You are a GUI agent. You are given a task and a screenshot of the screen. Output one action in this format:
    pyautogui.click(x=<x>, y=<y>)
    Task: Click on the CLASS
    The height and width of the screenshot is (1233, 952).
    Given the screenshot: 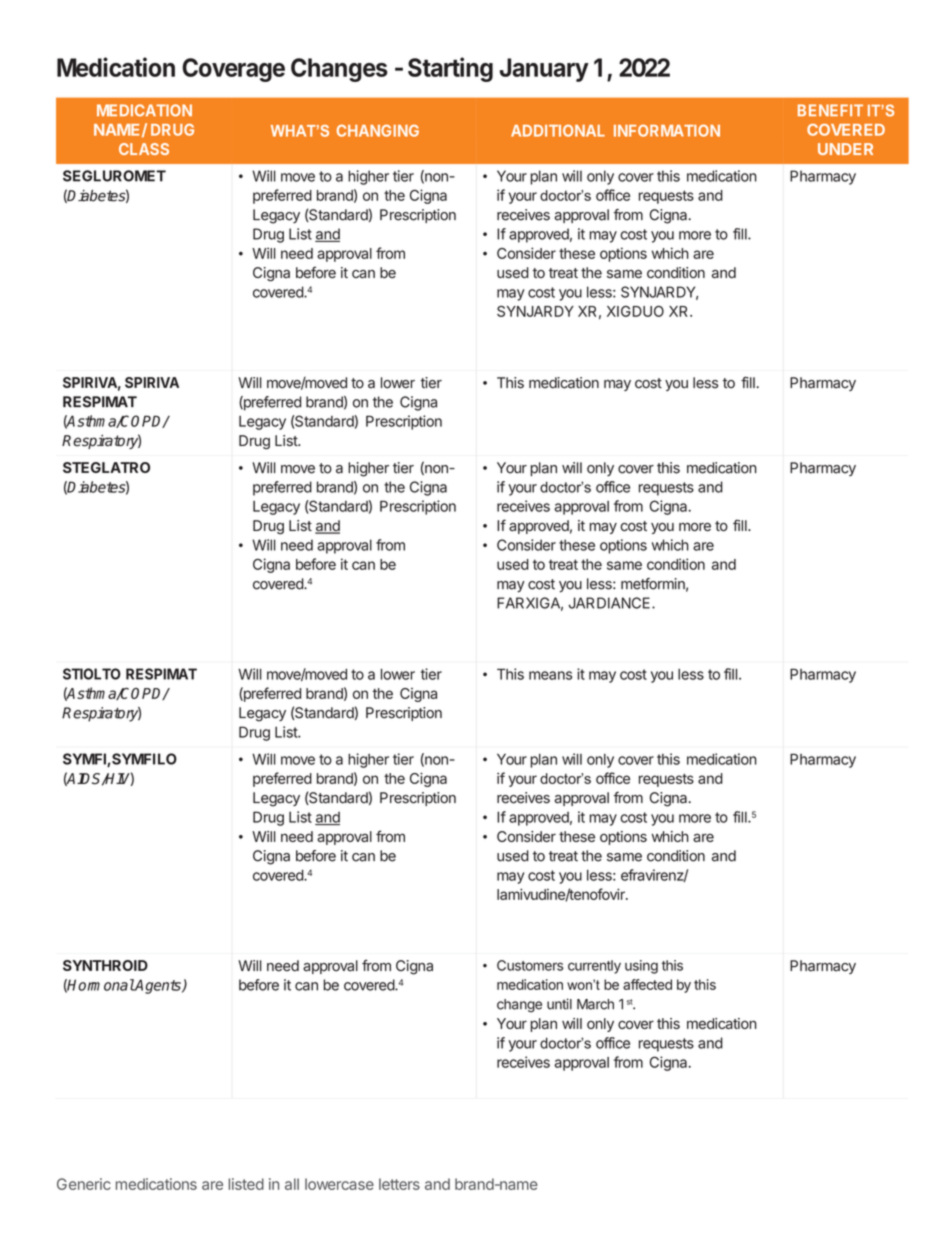 What is the action you would take?
    pyautogui.click(x=144, y=149)
